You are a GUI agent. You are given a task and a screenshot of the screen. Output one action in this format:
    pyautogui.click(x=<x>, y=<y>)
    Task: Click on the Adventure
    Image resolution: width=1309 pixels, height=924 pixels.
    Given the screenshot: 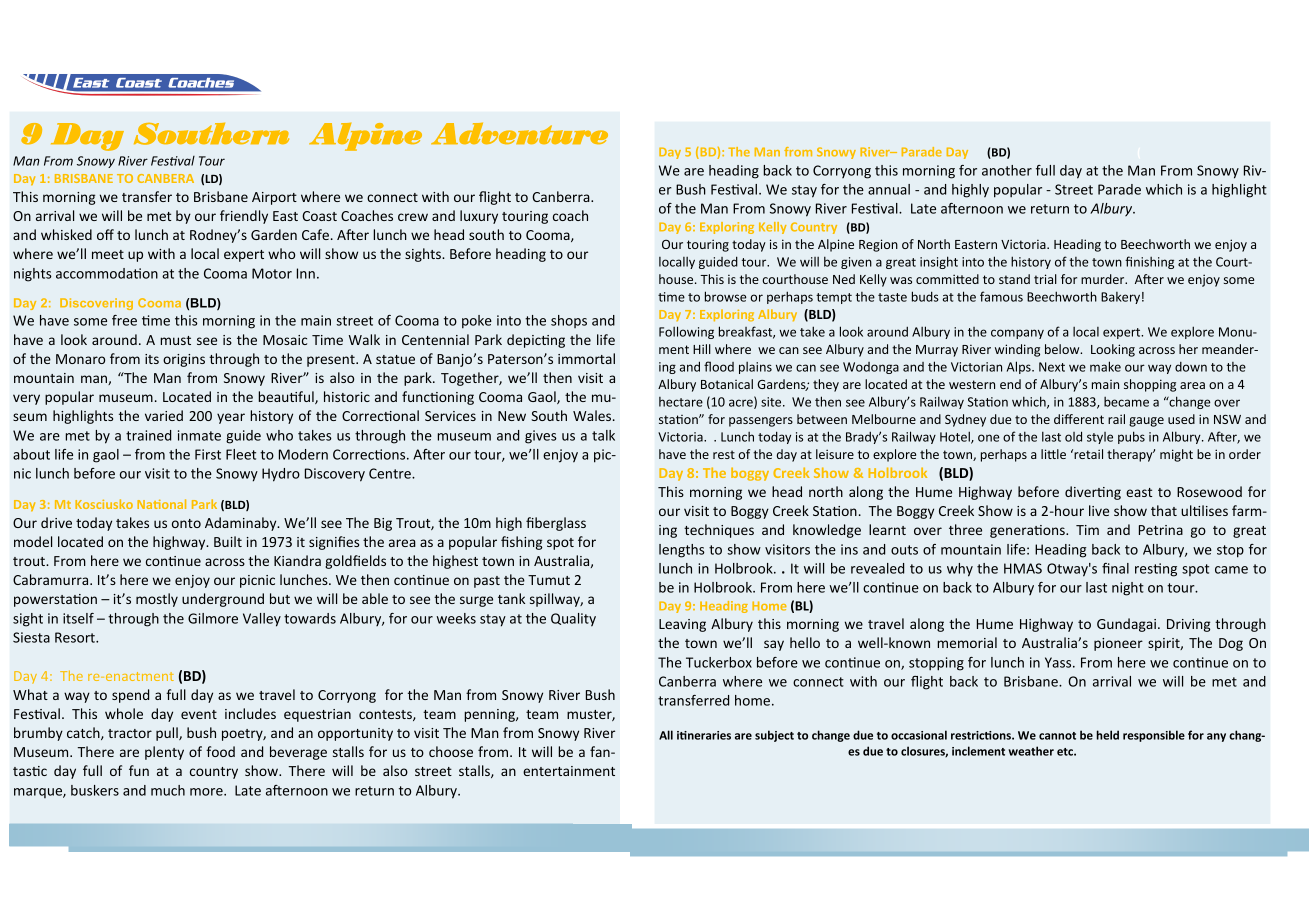 What is the action you would take?
    pyautogui.click(x=519, y=133)
